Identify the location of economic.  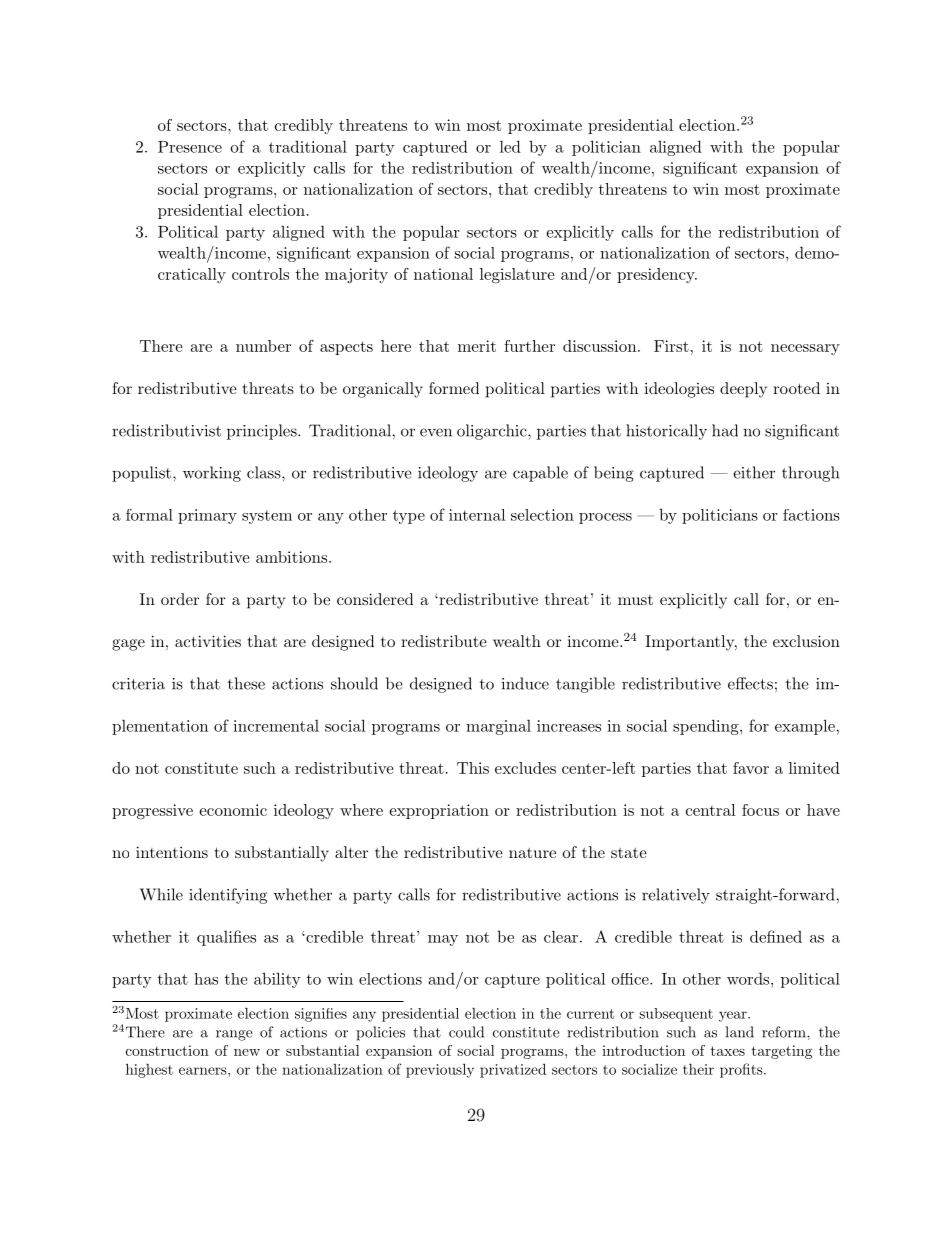
(233, 810).
